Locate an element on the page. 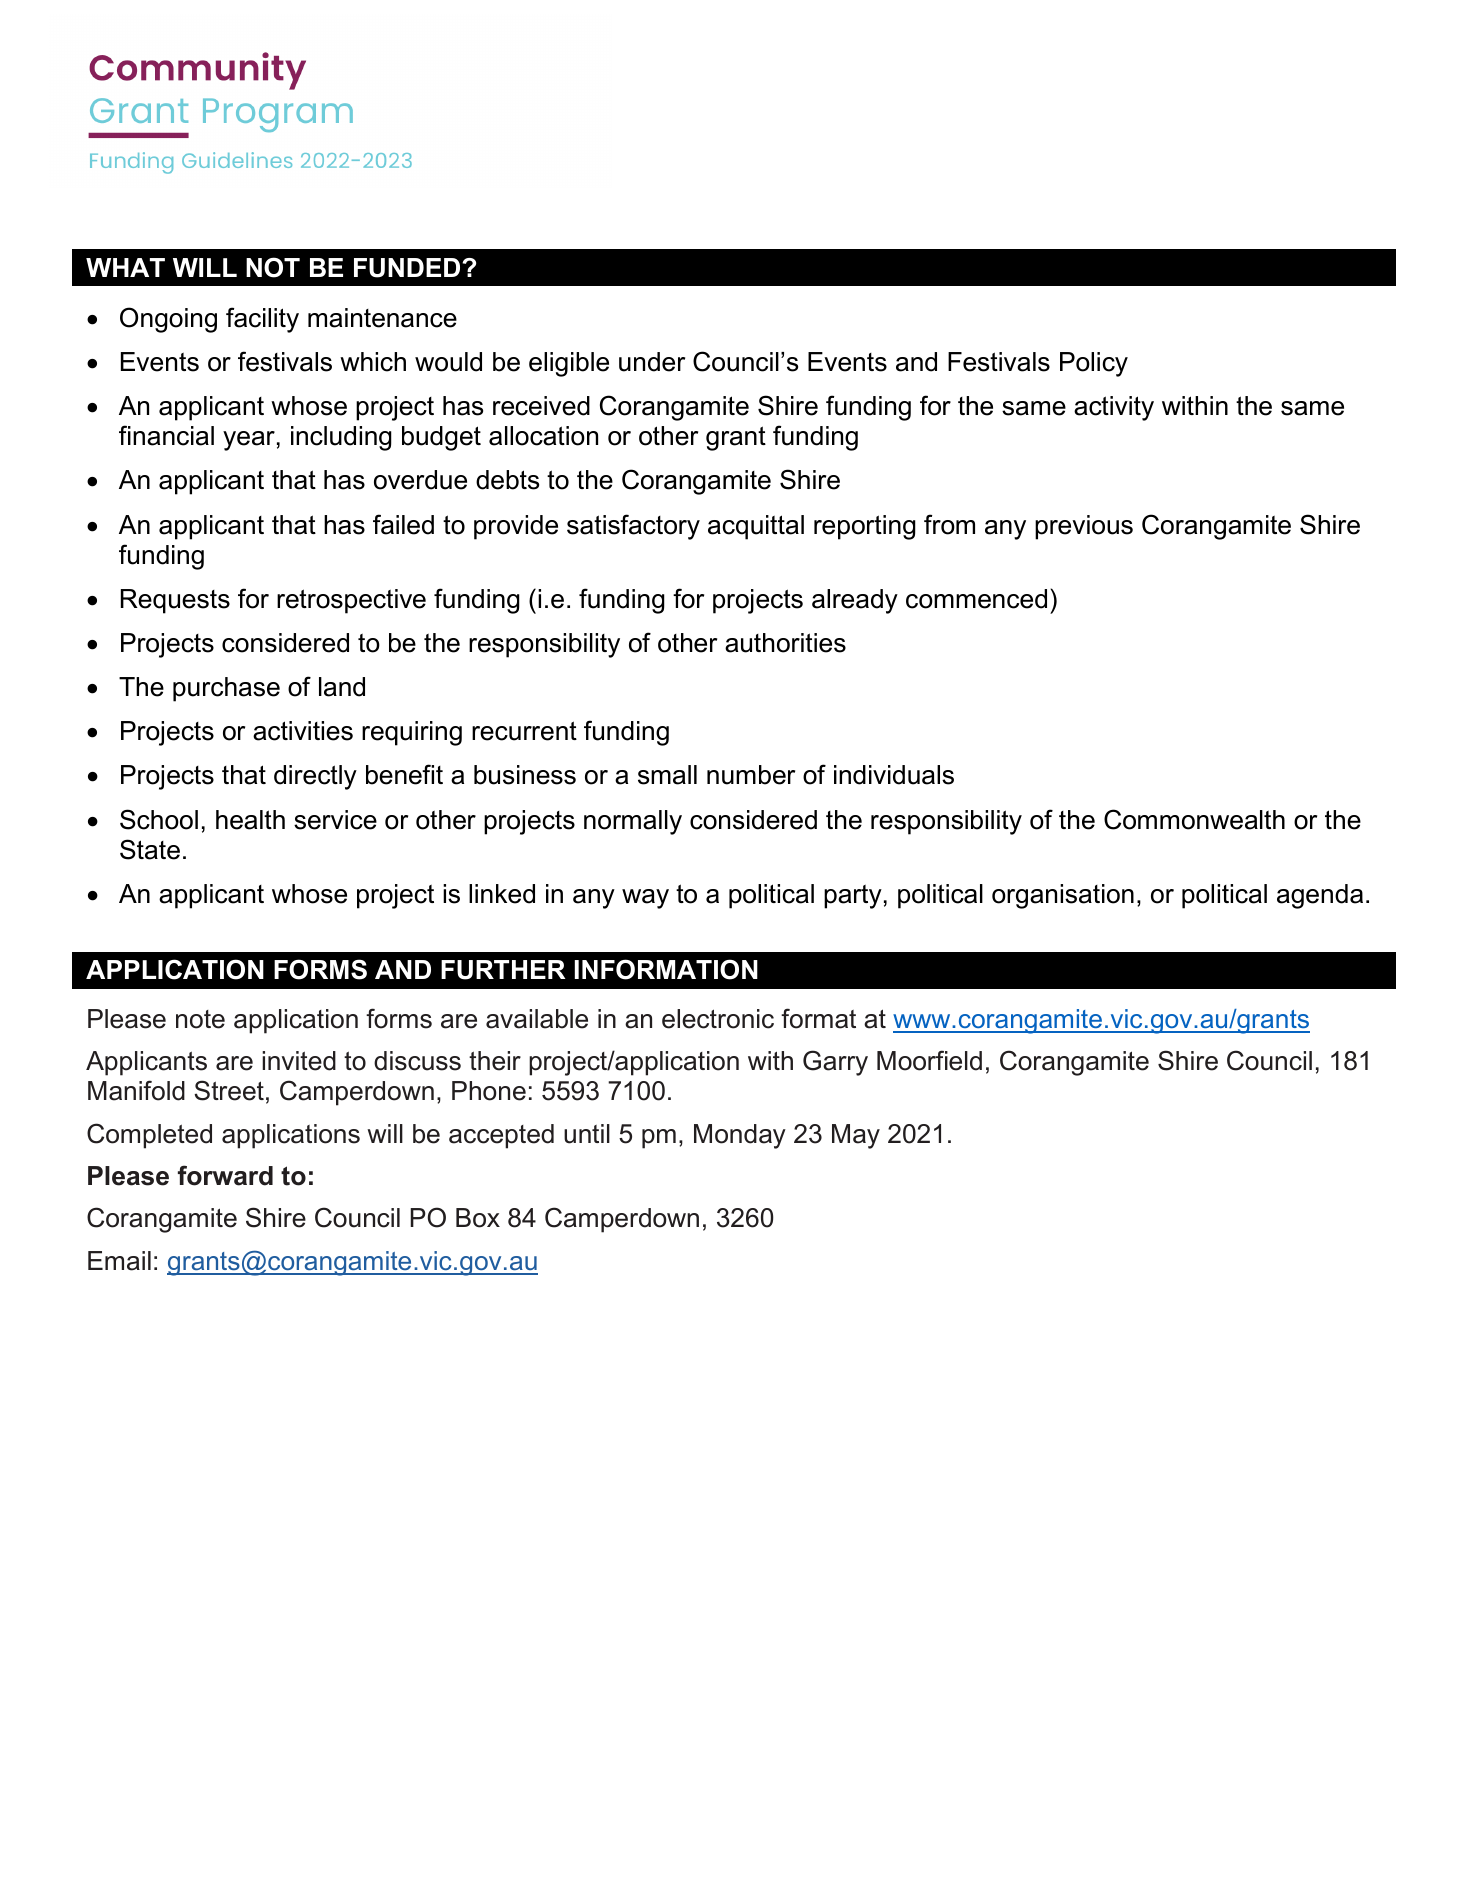 The height and width of the image is (1900, 1468). Policy is located at coordinates (1094, 364).
